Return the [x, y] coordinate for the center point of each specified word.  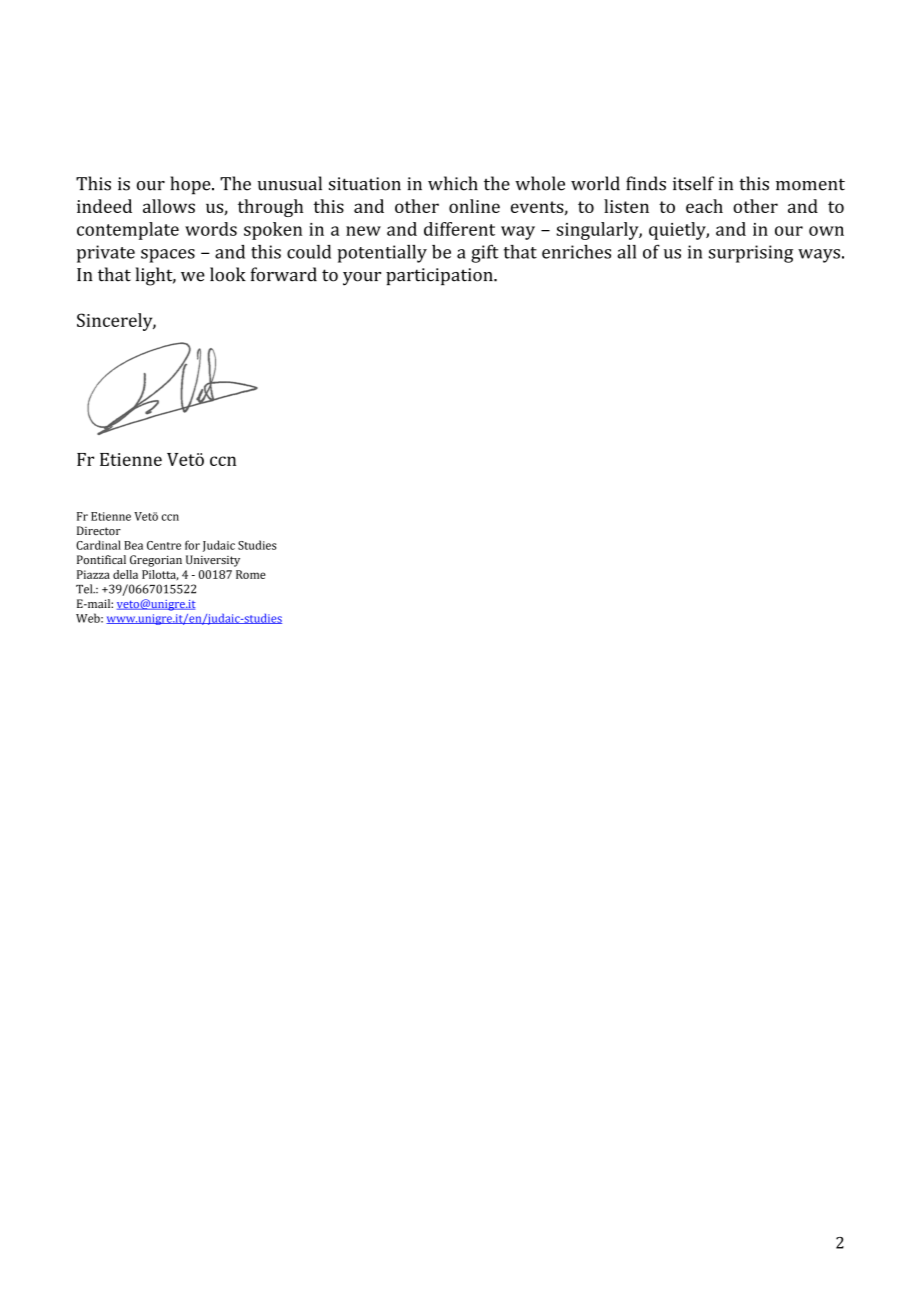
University [213, 561]
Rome [251, 574]
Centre [164, 545]
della [125, 574]
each [704, 206]
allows [169, 206]
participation [440, 276]
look [228, 274]
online [474, 206]
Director [99, 530]
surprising [751, 254]
